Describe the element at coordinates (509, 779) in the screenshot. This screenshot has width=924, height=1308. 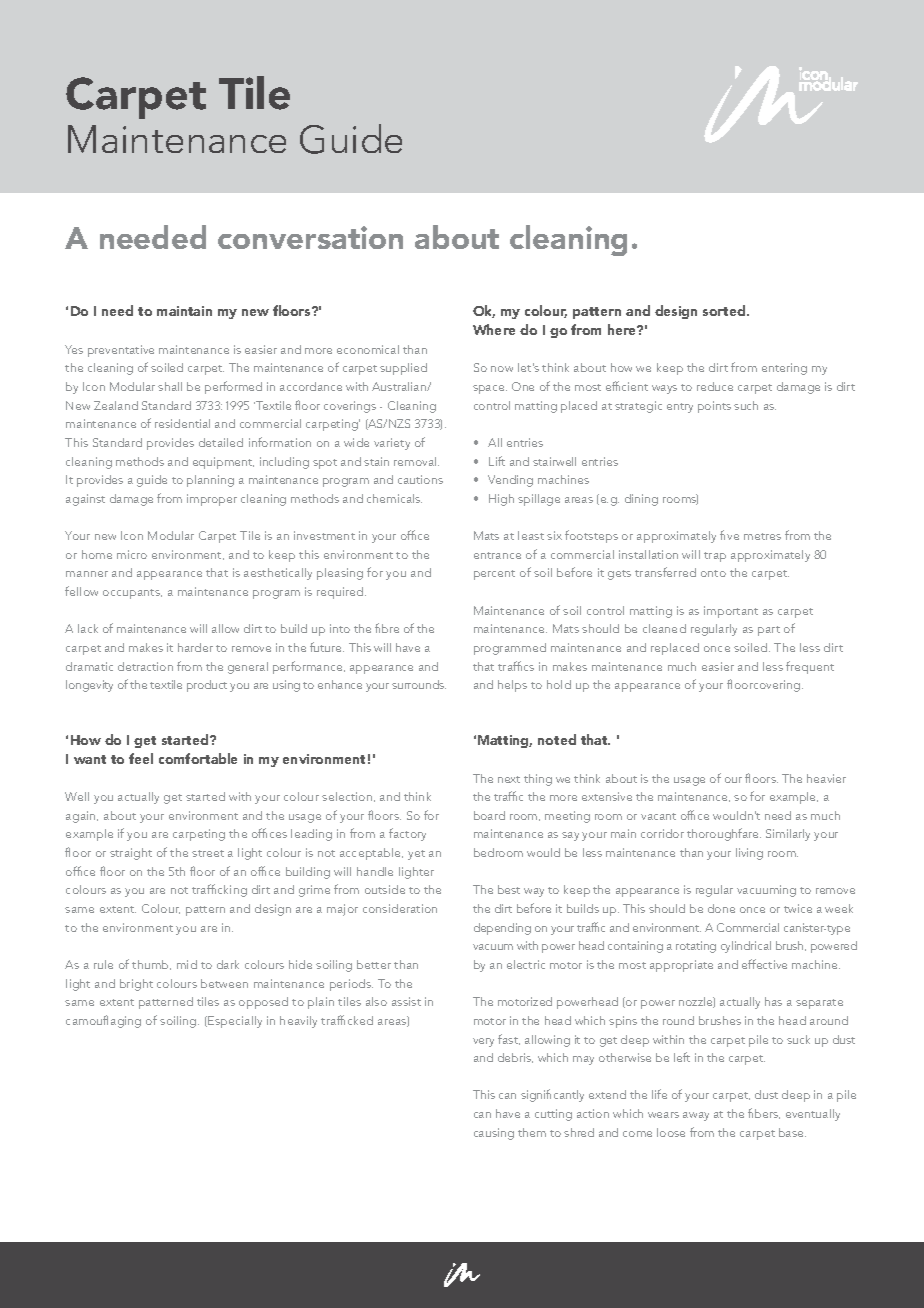
I see `next` at that location.
